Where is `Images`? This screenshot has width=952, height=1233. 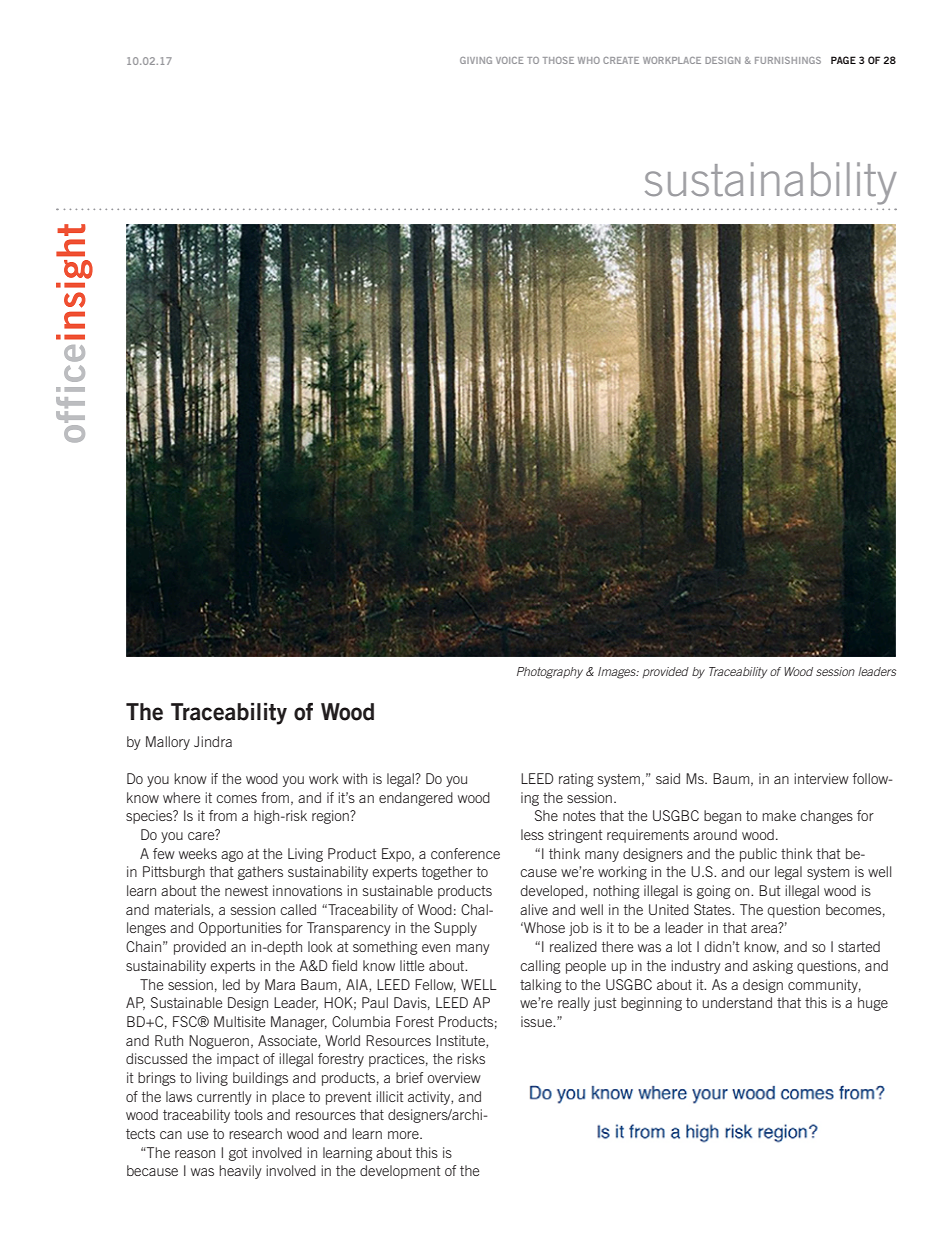 Images is located at coordinates (618, 673).
